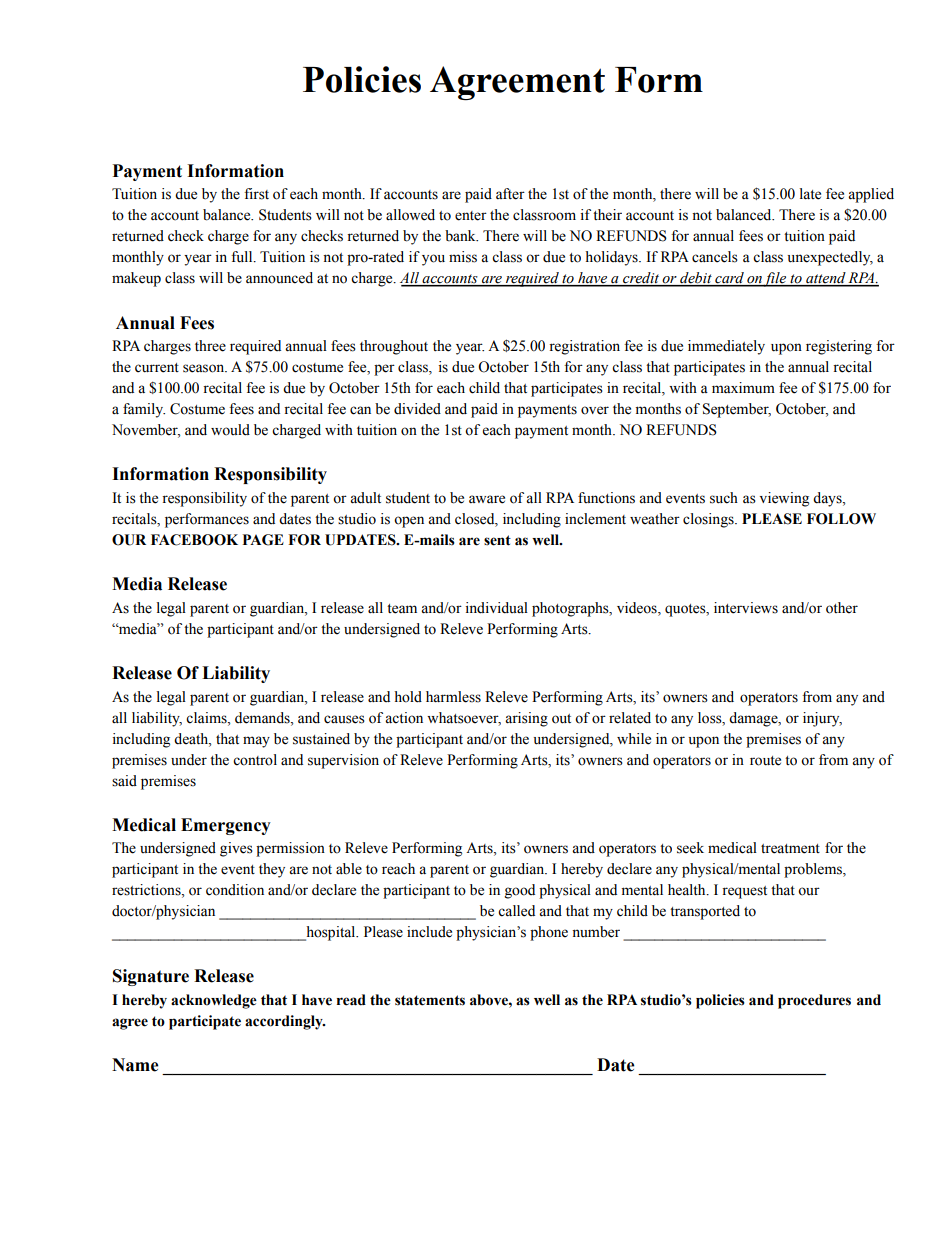 Image resolution: width=952 pixels, height=1233 pixels. What do you see at coordinates (765, 761) in the page?
I see `route` at bounding box center [765, 761].
